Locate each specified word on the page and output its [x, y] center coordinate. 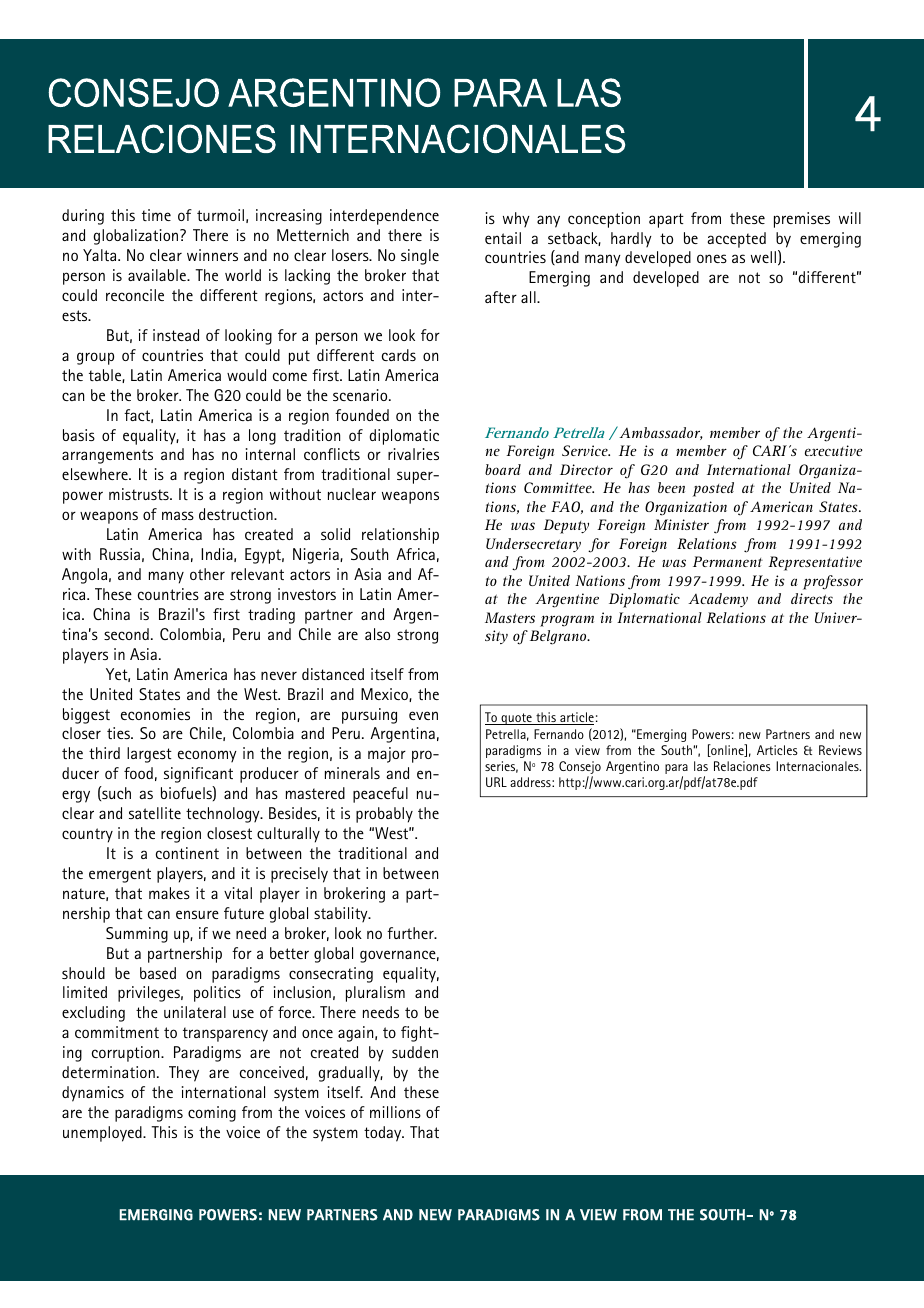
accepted [737, 240]
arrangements [107, 456]
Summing [137, 935]
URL [496, 782]
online [727, 750]
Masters [510, 617]
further [411, 933]
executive [834, 450]
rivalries [413, 454]
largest [149, 755]
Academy [718, 600]
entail [503, 238]
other [207, 574]
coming [212, 1114]
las [701, 766]
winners [212, 255]
